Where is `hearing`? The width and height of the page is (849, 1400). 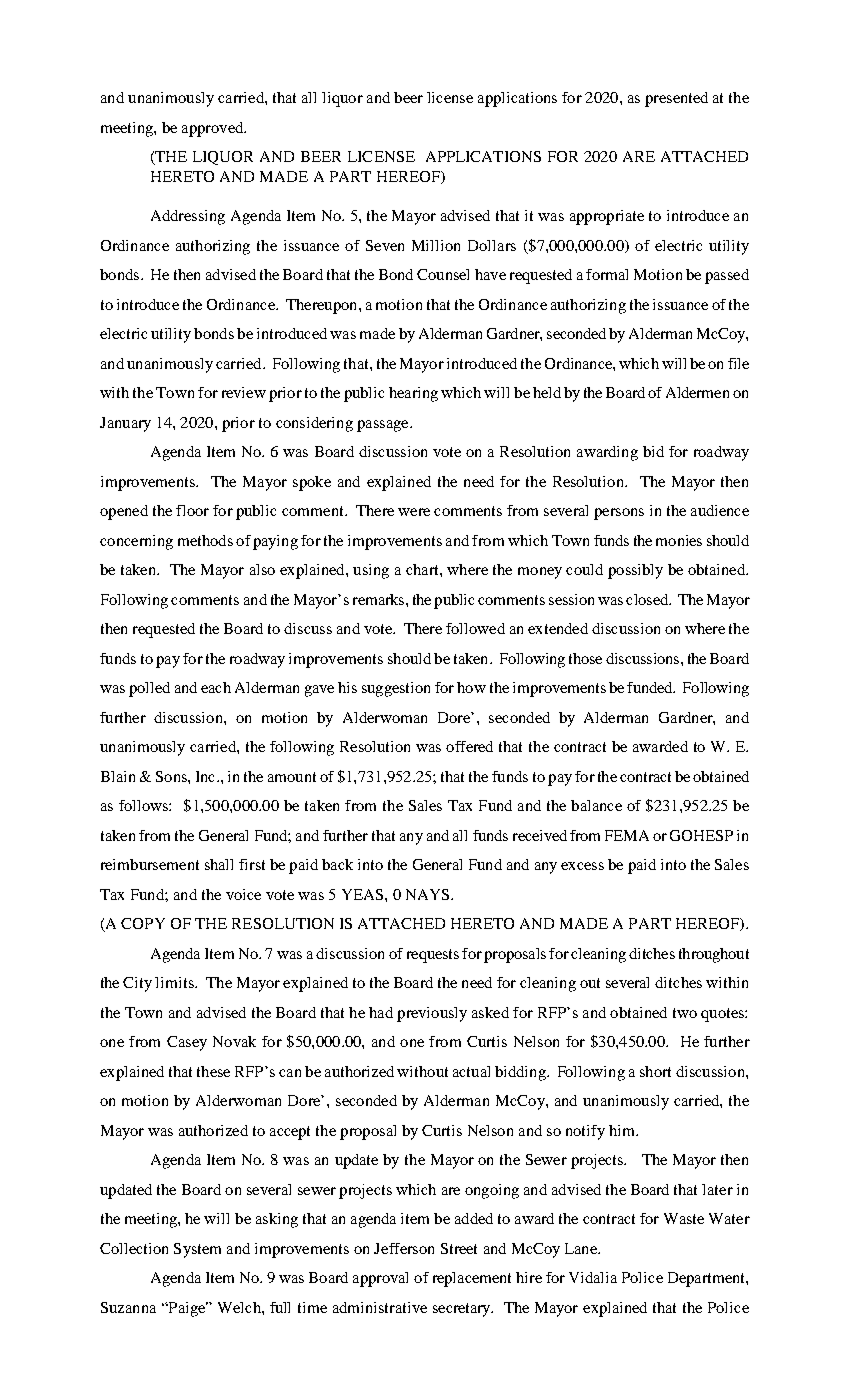
hearing is located at coordinates (413, 394).
